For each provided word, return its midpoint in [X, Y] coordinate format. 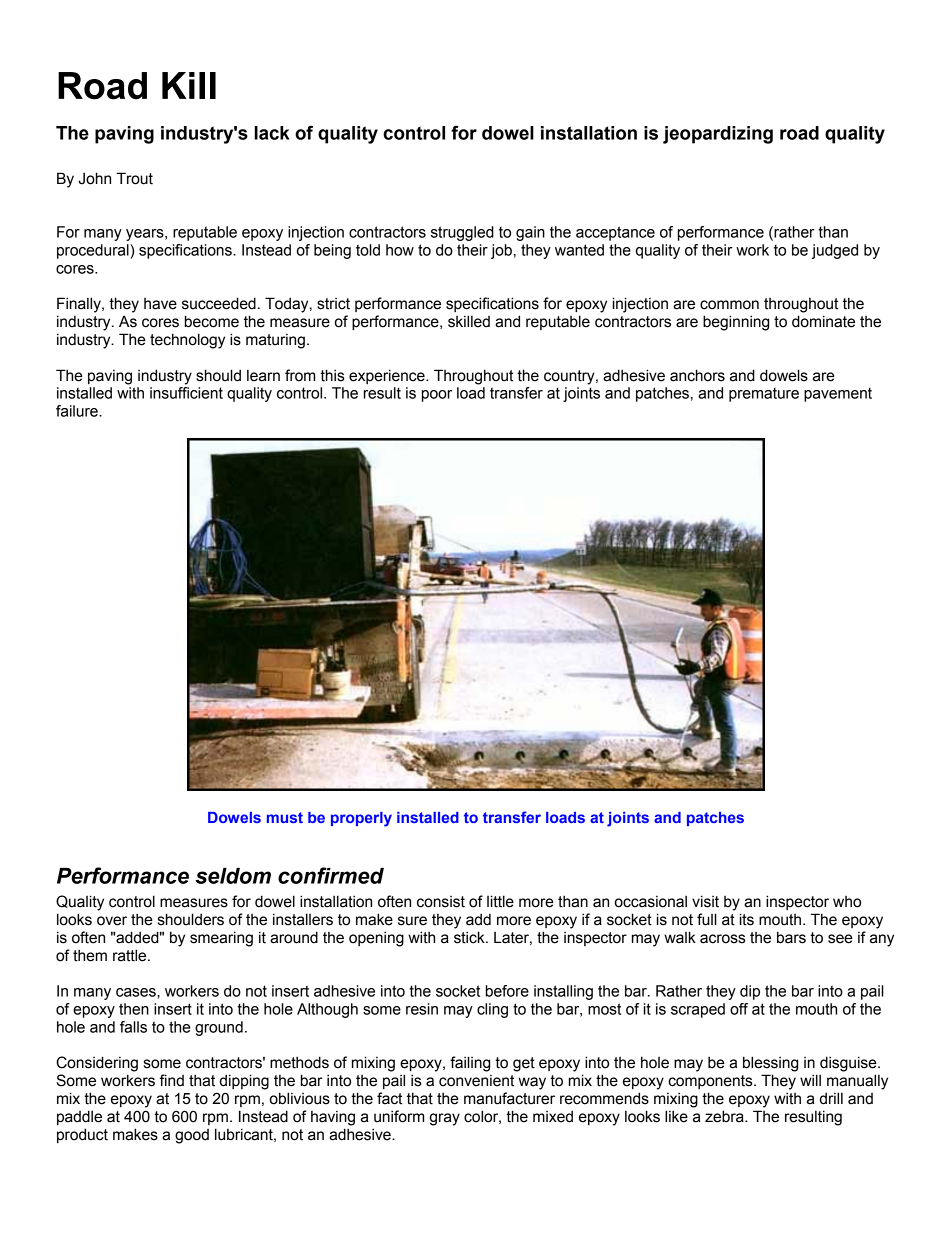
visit [705, 901]
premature [764, 395]
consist [441, 902]
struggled [462, 233]
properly [361, 819]
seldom [233, 876]
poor [437, 396]
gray [445, 1119]
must [285, 817]
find [171, 1080]
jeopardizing [718, 135]
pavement [838, 395]
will [810, 1080]
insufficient [186, 393]
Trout [135, 178]
